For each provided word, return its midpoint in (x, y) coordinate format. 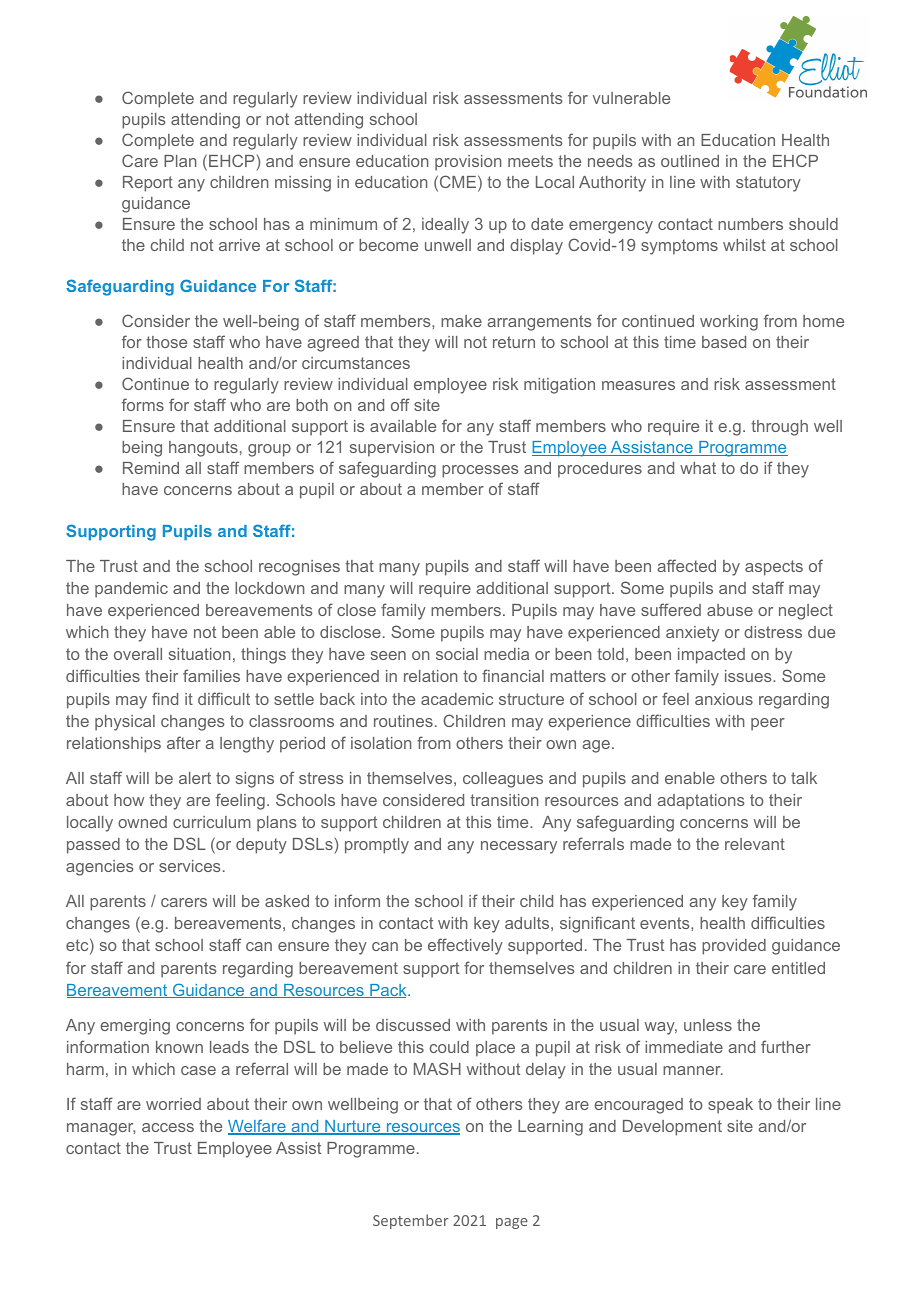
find (165, 698)
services (190, 866)
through (779, 428)
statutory (768, 184)
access (168, 1127)
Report (148, 184)
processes (480, 471)
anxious (724, 699)
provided (734, 947)
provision (468, 163)
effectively (465, 946)
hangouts (203, 449)
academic (457, 699)
